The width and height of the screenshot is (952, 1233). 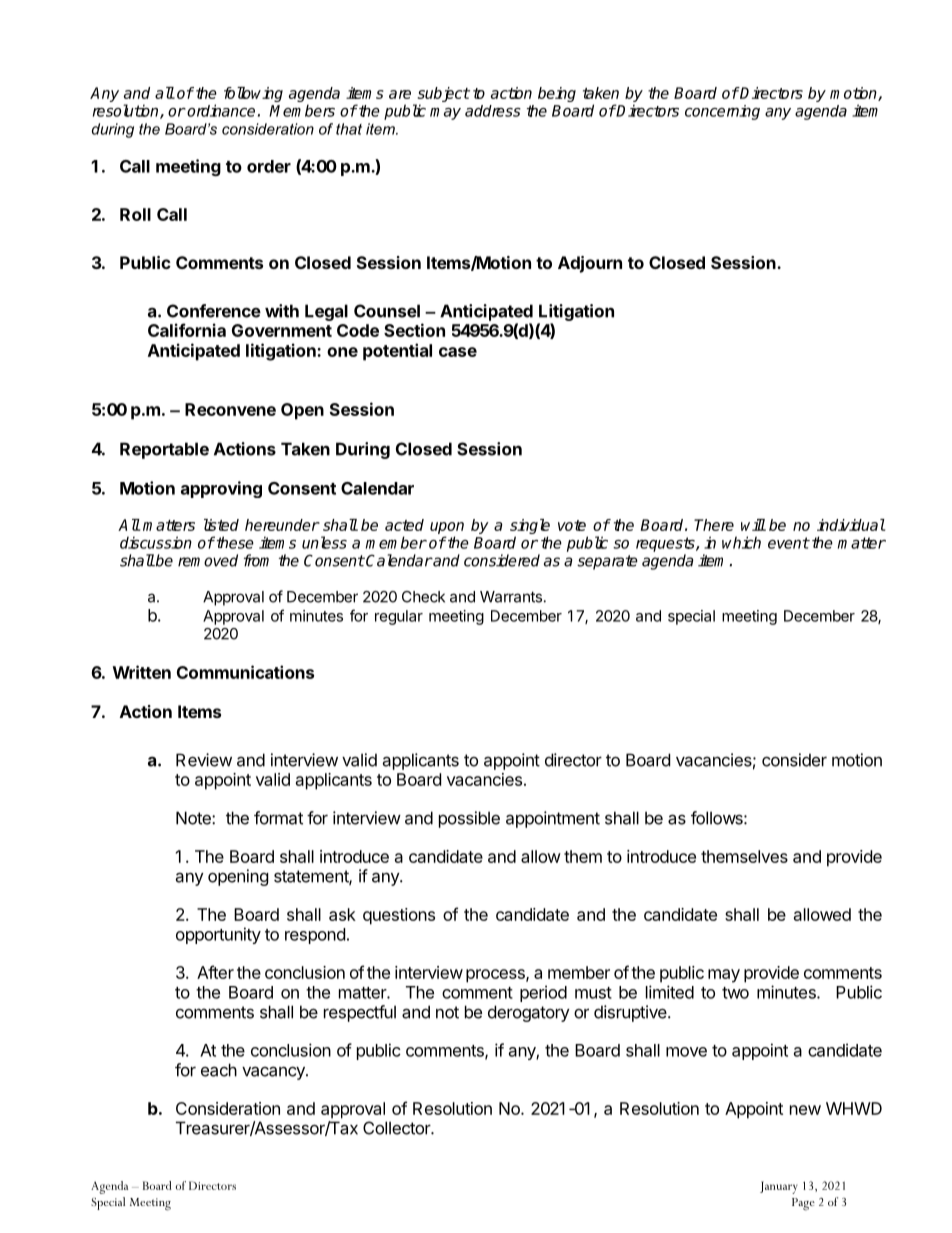 What do you see at coordinates (714, 525) in the screenshot?
I see `There` at bounding box center [714, 525].
